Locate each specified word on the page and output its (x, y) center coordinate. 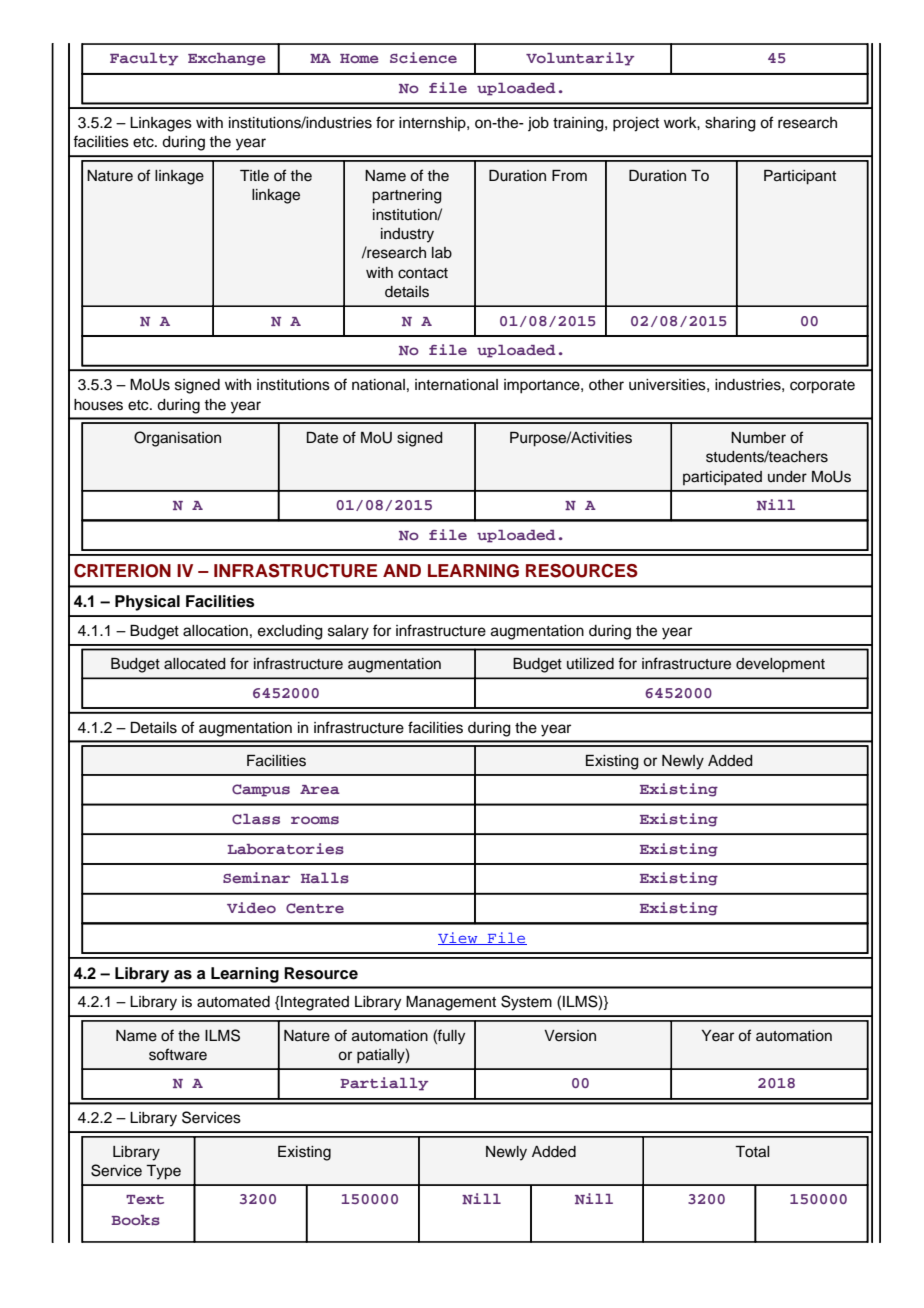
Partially (384, 1084)
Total (752, 1152)
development (780, 665)
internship (433, 124)
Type (163, 1172)
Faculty (144, 59)
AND (402, 570)
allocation (215, 631)
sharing (730, 124)
